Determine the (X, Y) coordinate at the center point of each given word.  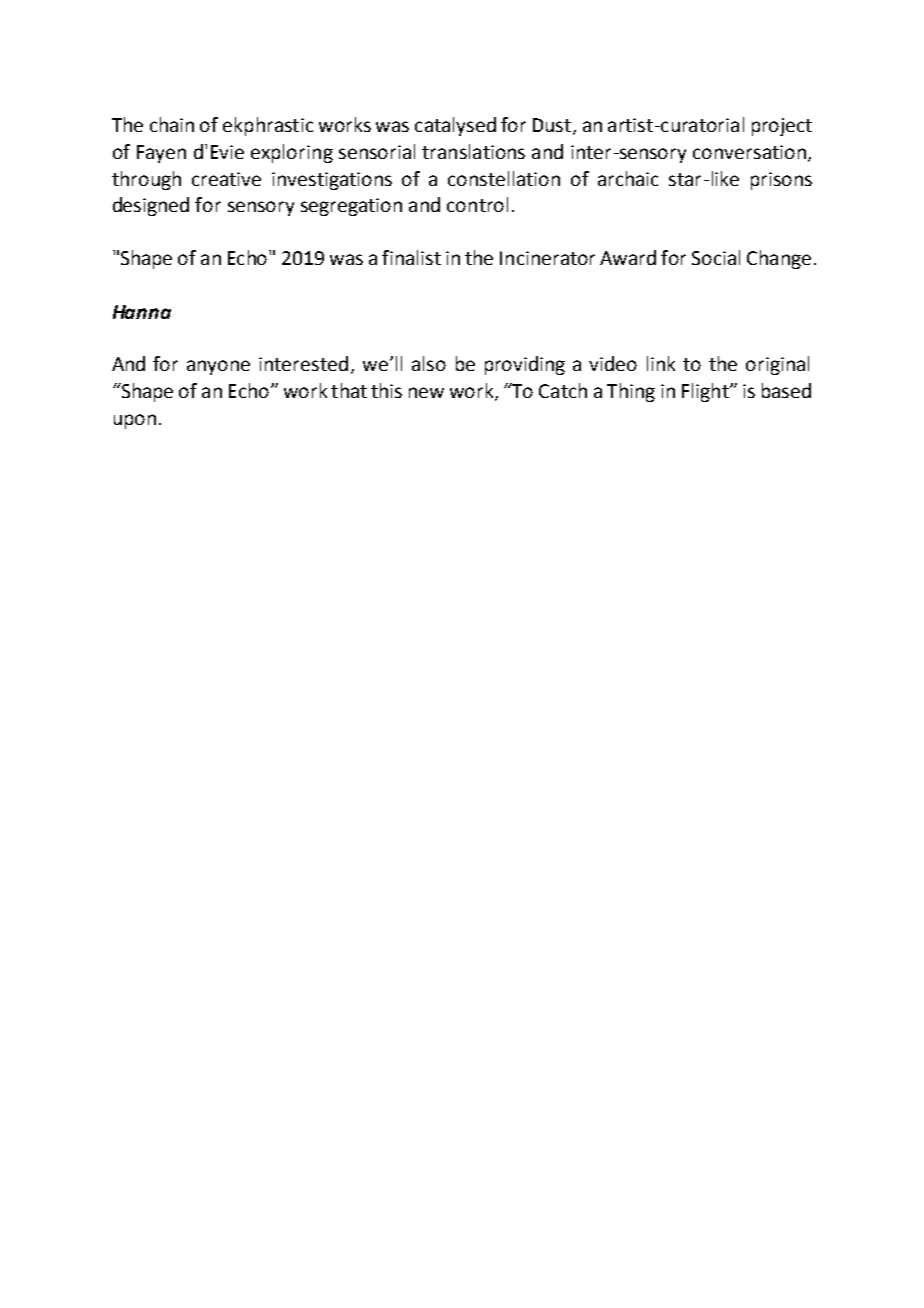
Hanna (142, 312)
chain (172, 124)
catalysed (455, 126)
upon (135, 421)
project (782, 127)
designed (151, 206)
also (429, 363)
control (477, 204)
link (661, 363)
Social (716, 257)
